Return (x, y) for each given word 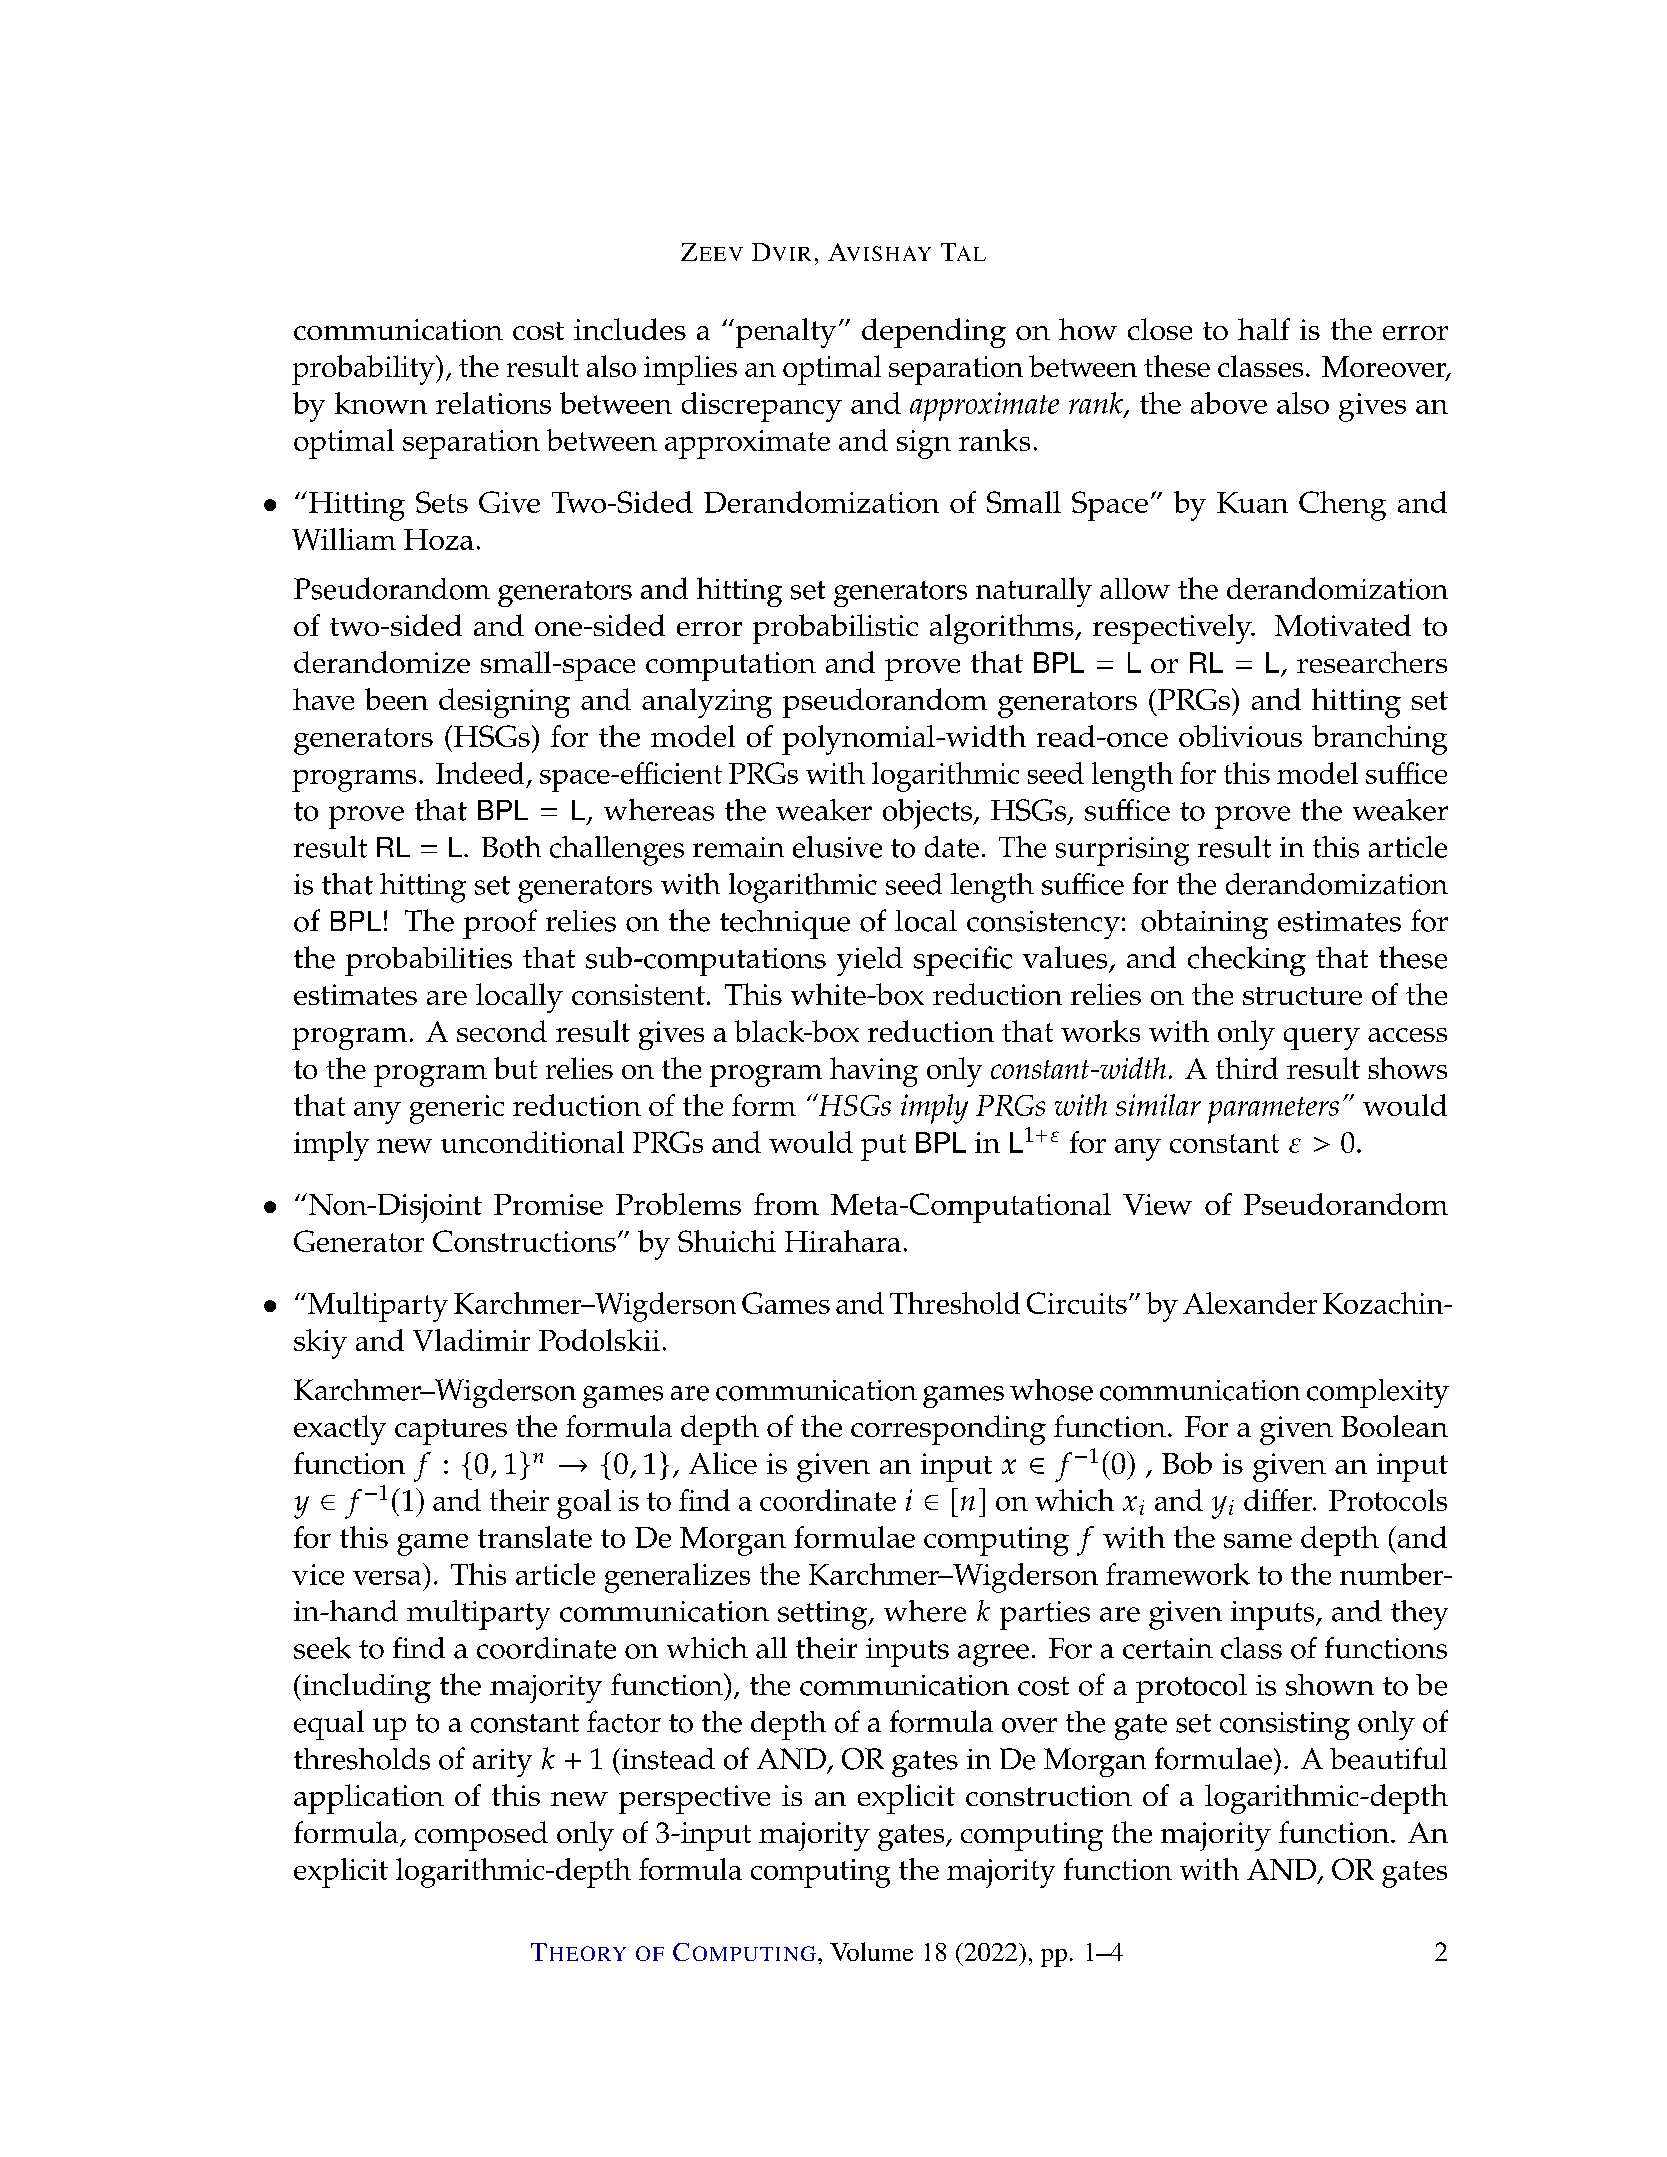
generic (457, 1109)
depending (934, 333)
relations (493, 403)
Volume (871, 1951)
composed (481, 1836)
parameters (1273, 1110)
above (1229, 403)
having (874, 1072)
